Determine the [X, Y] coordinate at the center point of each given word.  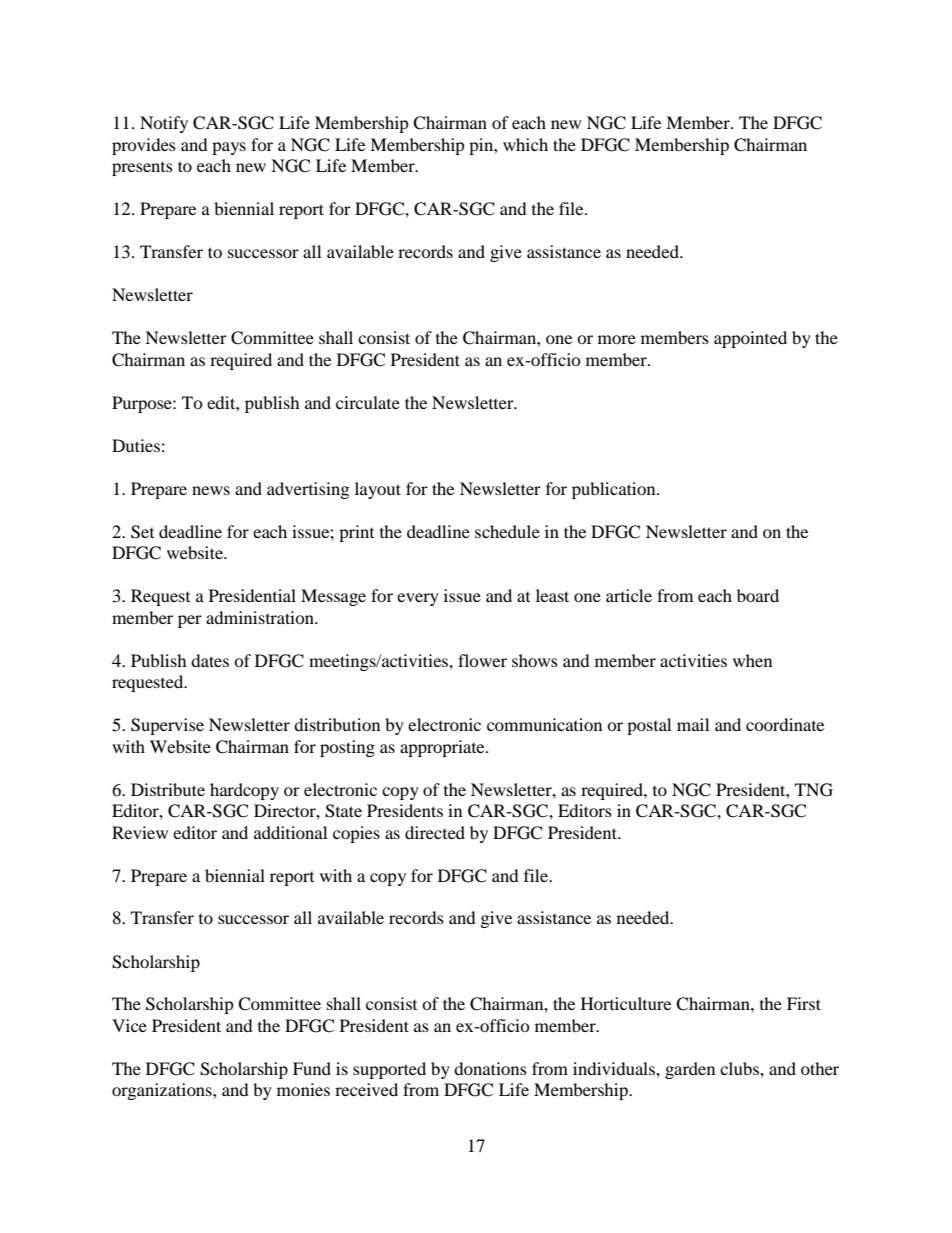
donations [490, 1068]
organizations [163, 1091]
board [758, 595]
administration [261, 617]
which [525, 144]
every [418, 599]
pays [229, 148]
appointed [750, 339]
